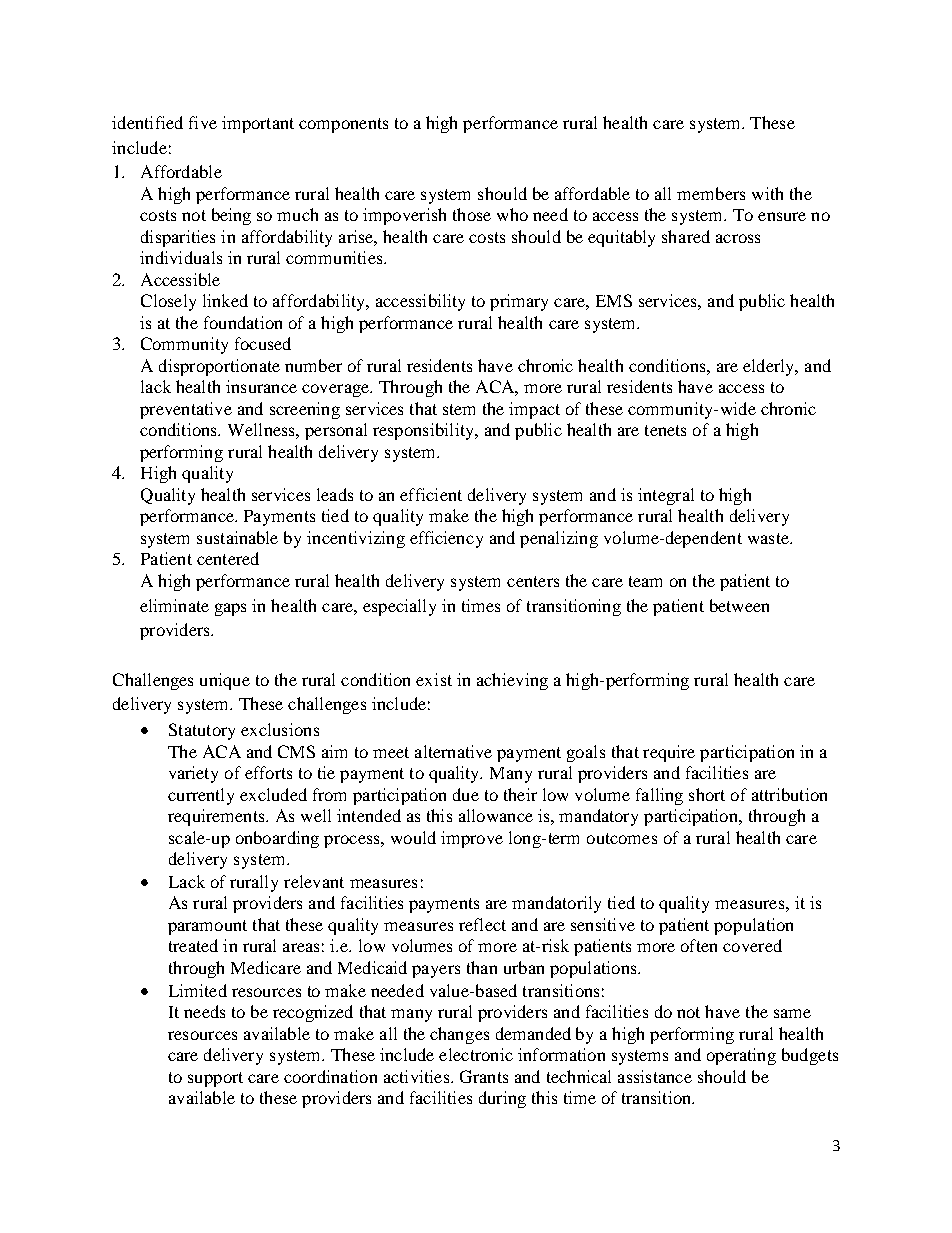 This screenshot has width=952, height=1233. I want to click on members, so click(711, 193).
